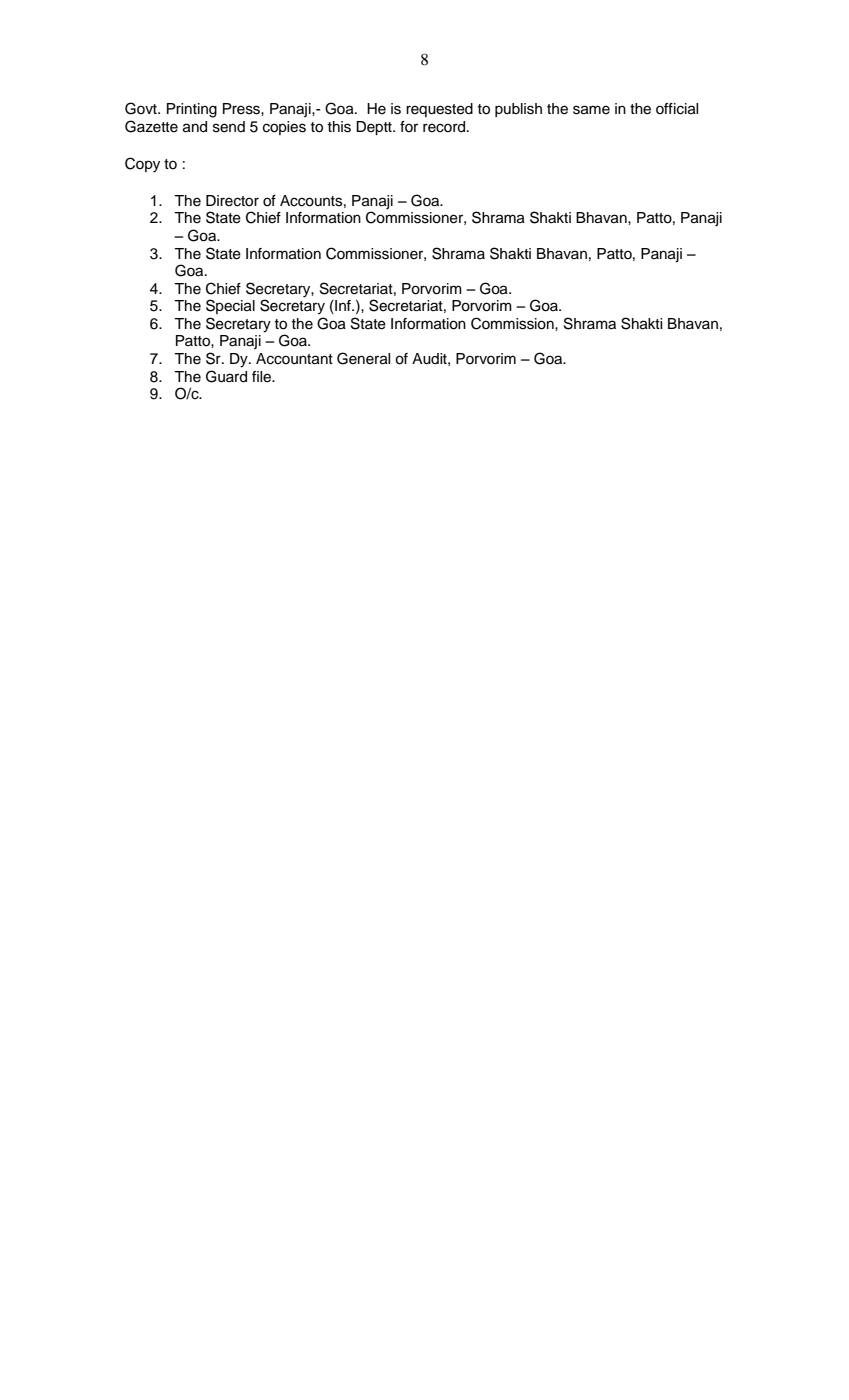 The width and height of the page is (849, 1400). Describe the element at coordinates (591, 110) in the page. I see `same` at that location.
